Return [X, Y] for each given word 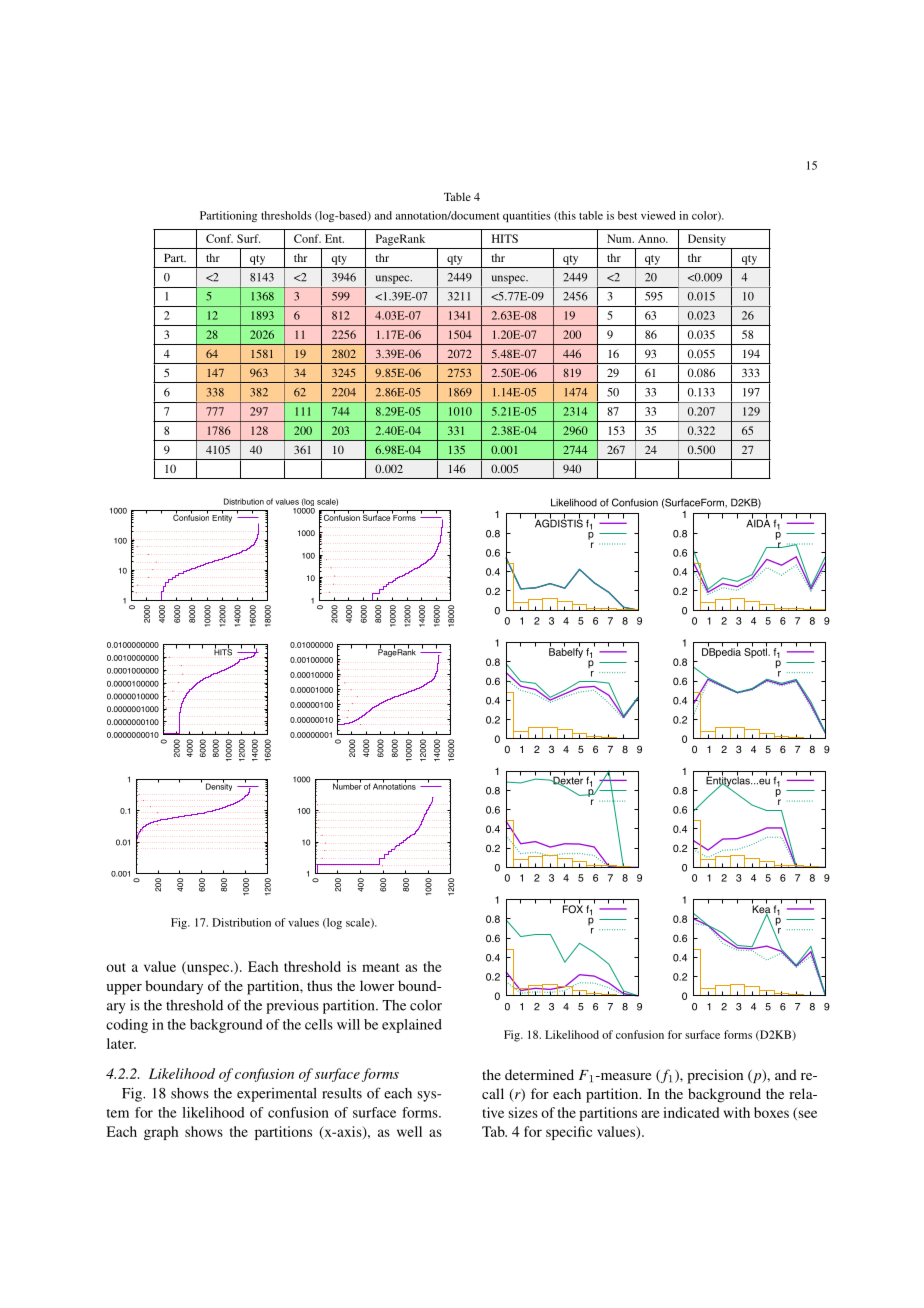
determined [539, 1074]
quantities [526, 216]
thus [319, 985]
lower [377, 985]
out [116, 967]
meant [380, 967]
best [627, 215]
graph [161, 1133]
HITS [505, 238]
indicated [691, 1112]
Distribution [241, 922]
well [409, 1131]
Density [707, 240]
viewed [658, 215]
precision [715, 1076]
